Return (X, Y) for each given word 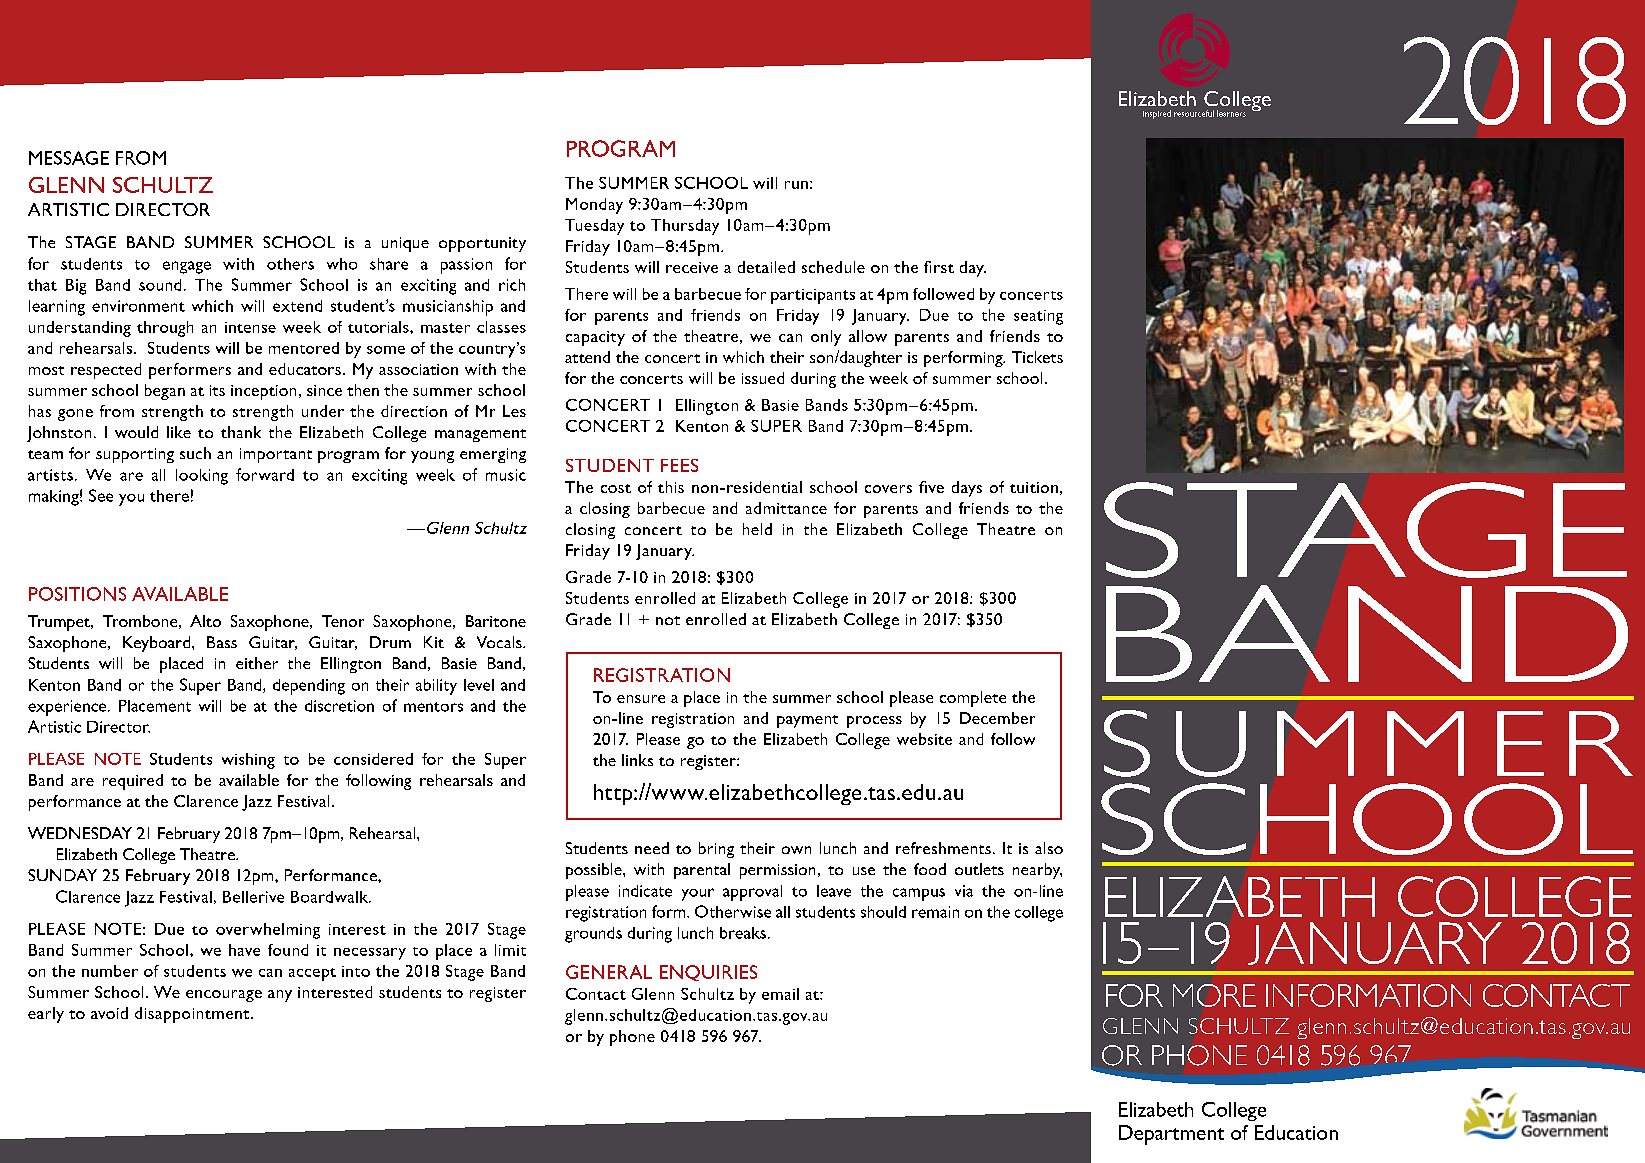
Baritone (496, 621)
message (69, 158)
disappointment (193, 1015)
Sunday (62, 875)
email (780, 994)
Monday (594, 206)
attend (587, 357)
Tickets (1037, 357)
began (165, 392)
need (652, 848)
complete (973, 699)
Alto (205, 621)
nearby (1037, 871)
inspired (1157, 114)
